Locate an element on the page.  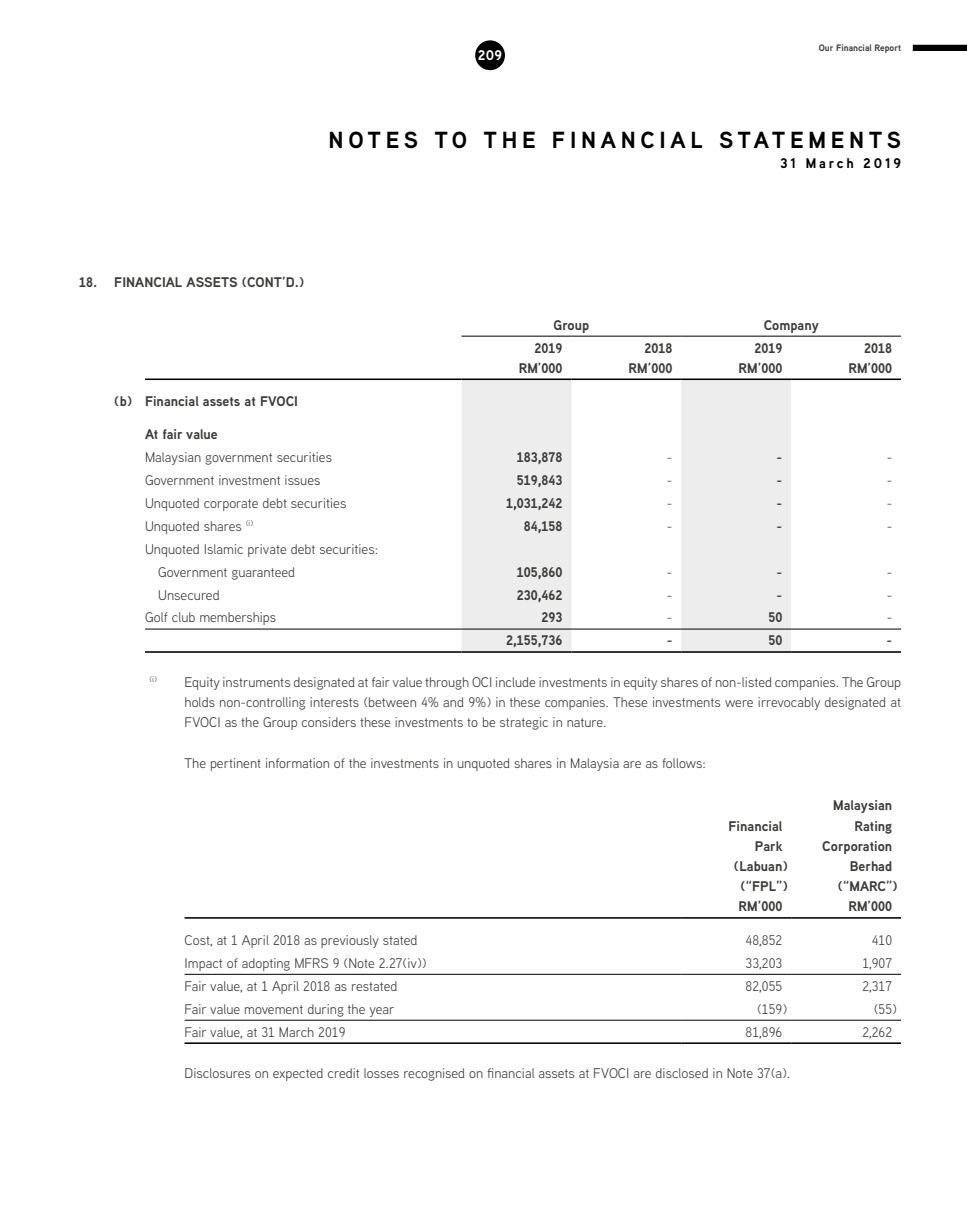
include is located at coordinates (515, 682).
